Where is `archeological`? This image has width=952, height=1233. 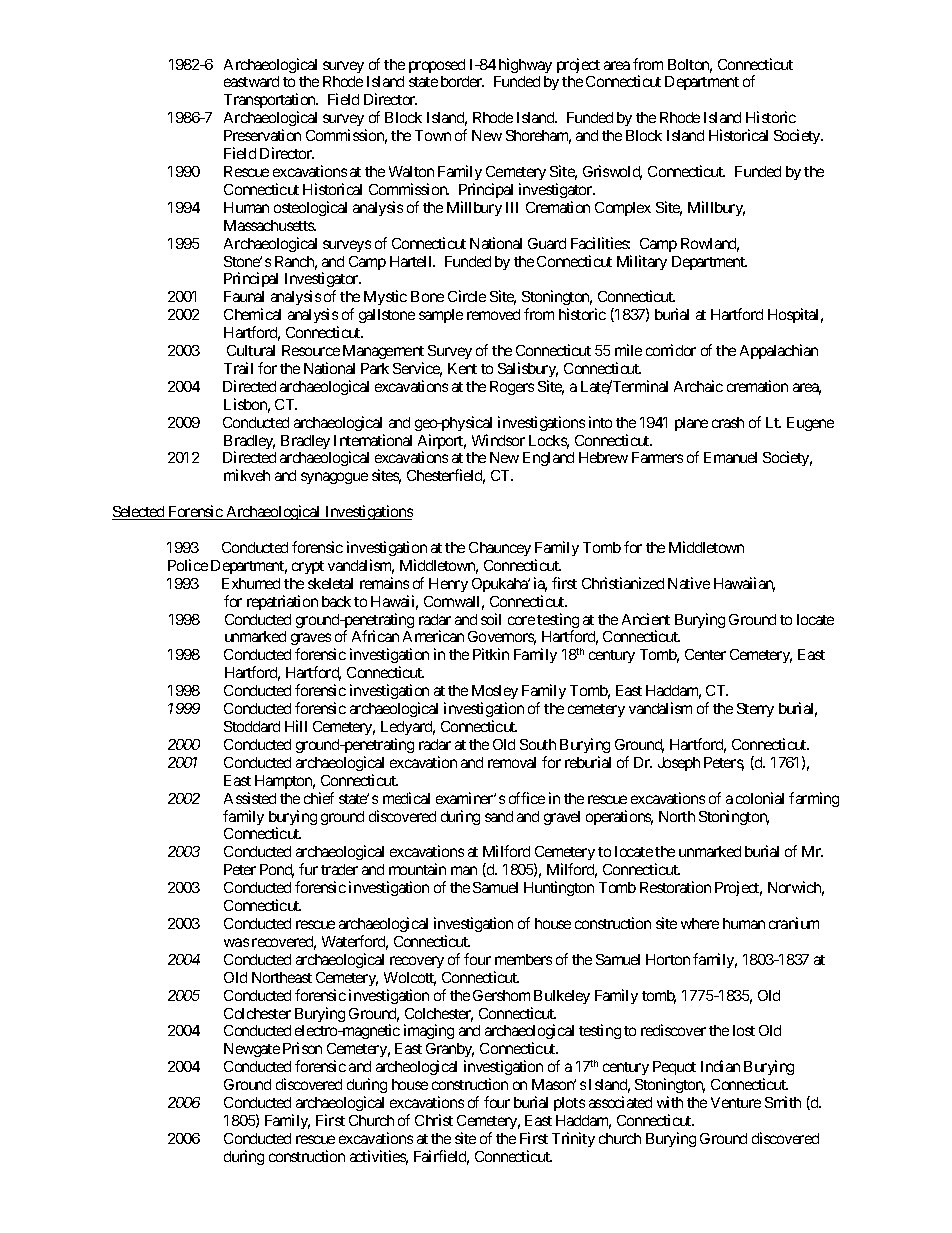
archeological is located at coordinates (416, 1067).
